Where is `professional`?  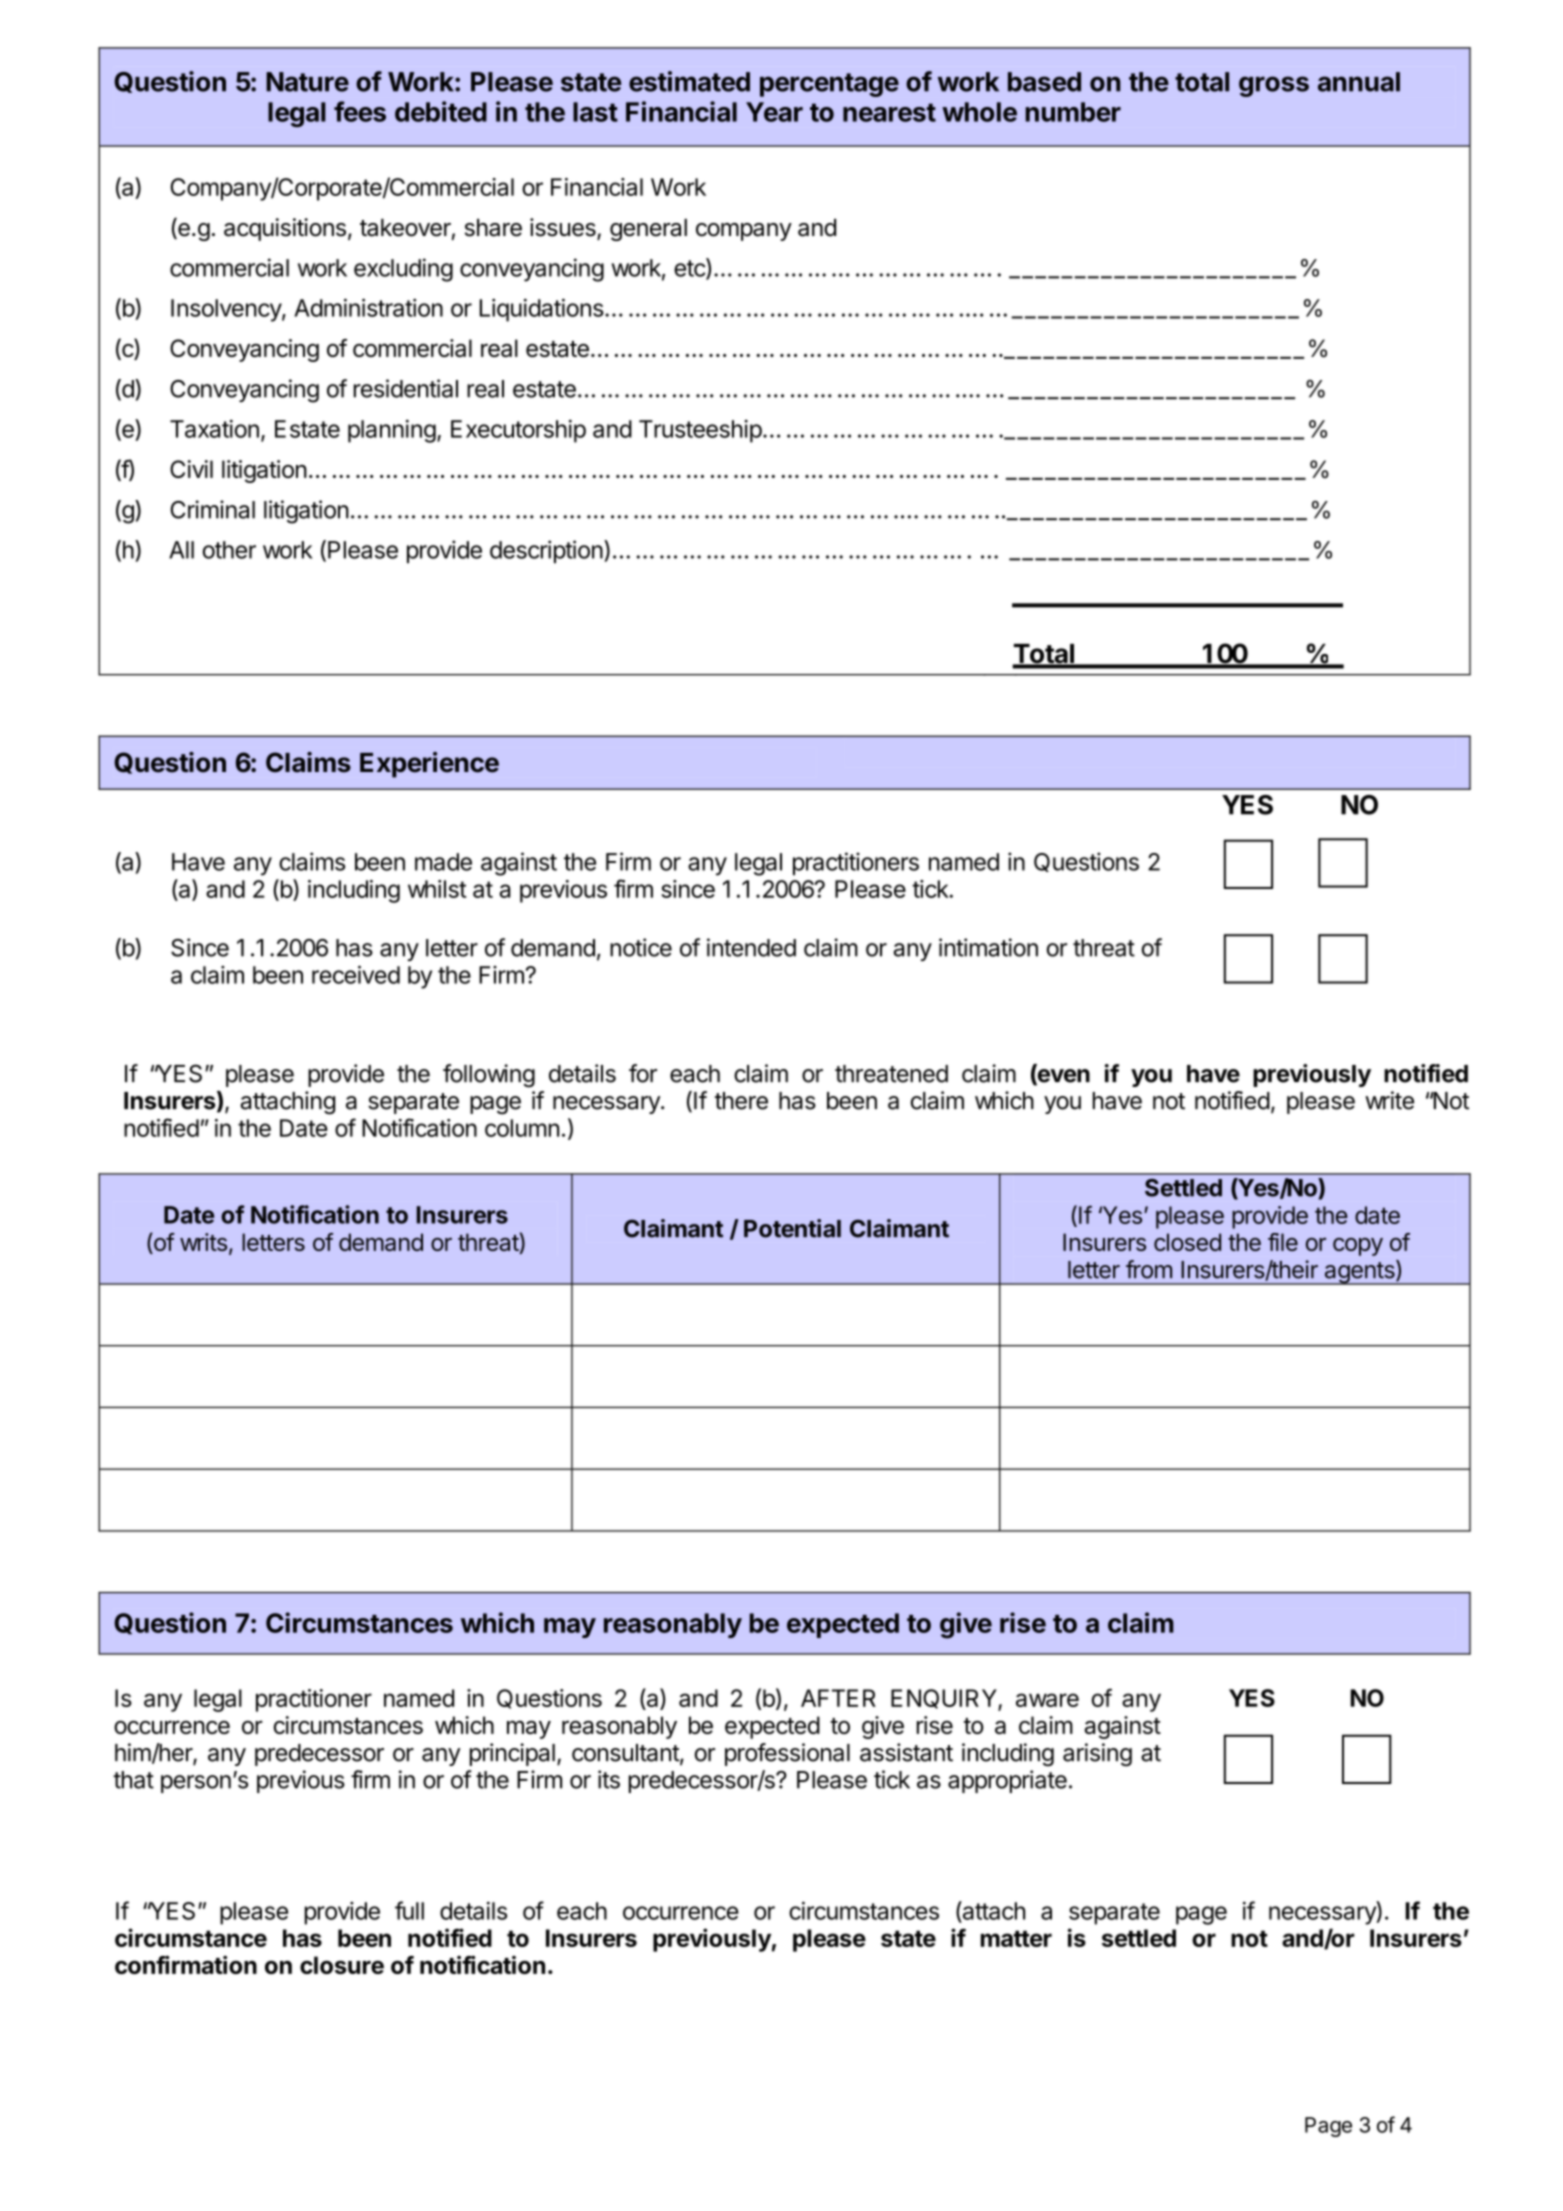
professional is located at coordinates (787, 1754).
